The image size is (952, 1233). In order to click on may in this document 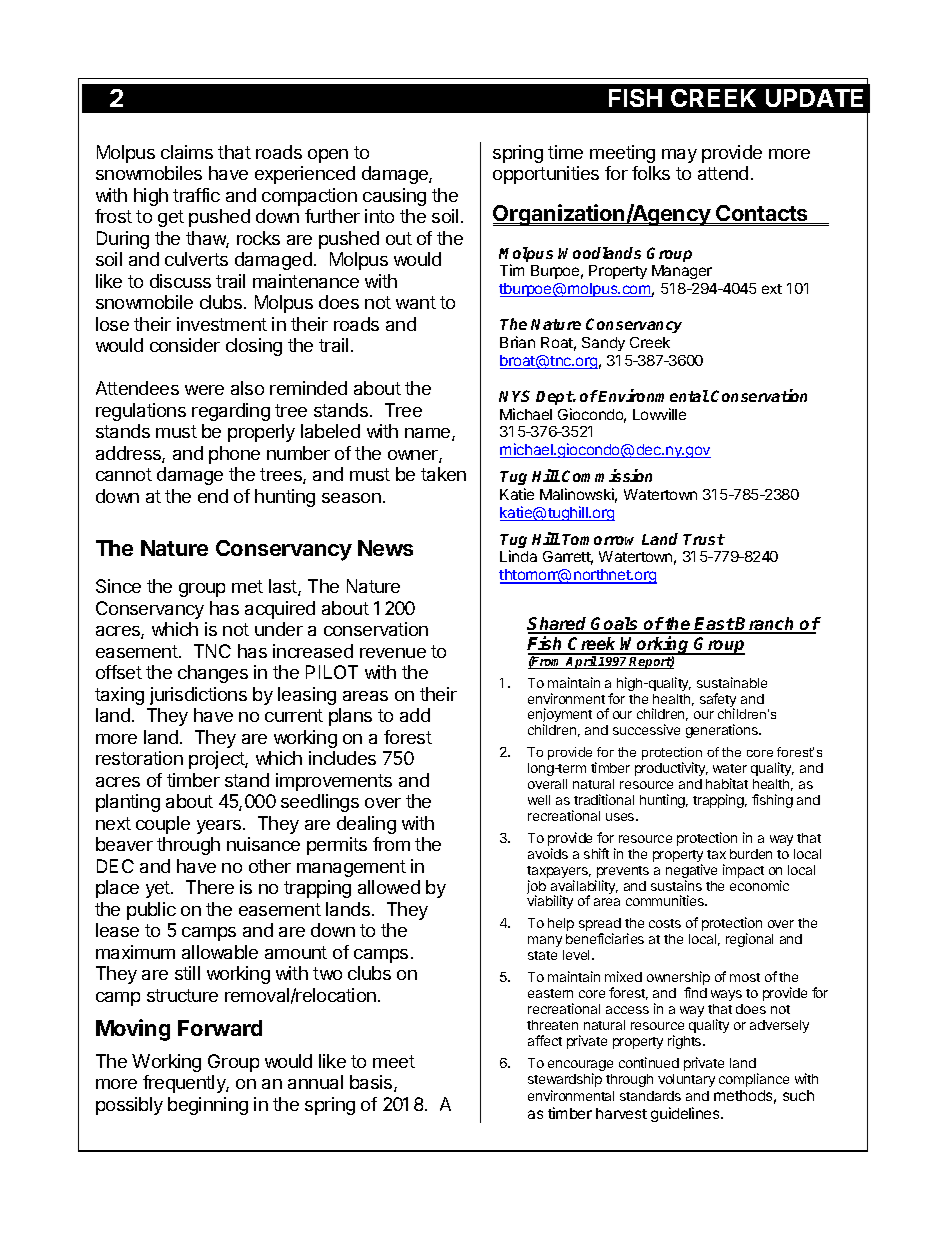, I will do `click(679, 156)`.
